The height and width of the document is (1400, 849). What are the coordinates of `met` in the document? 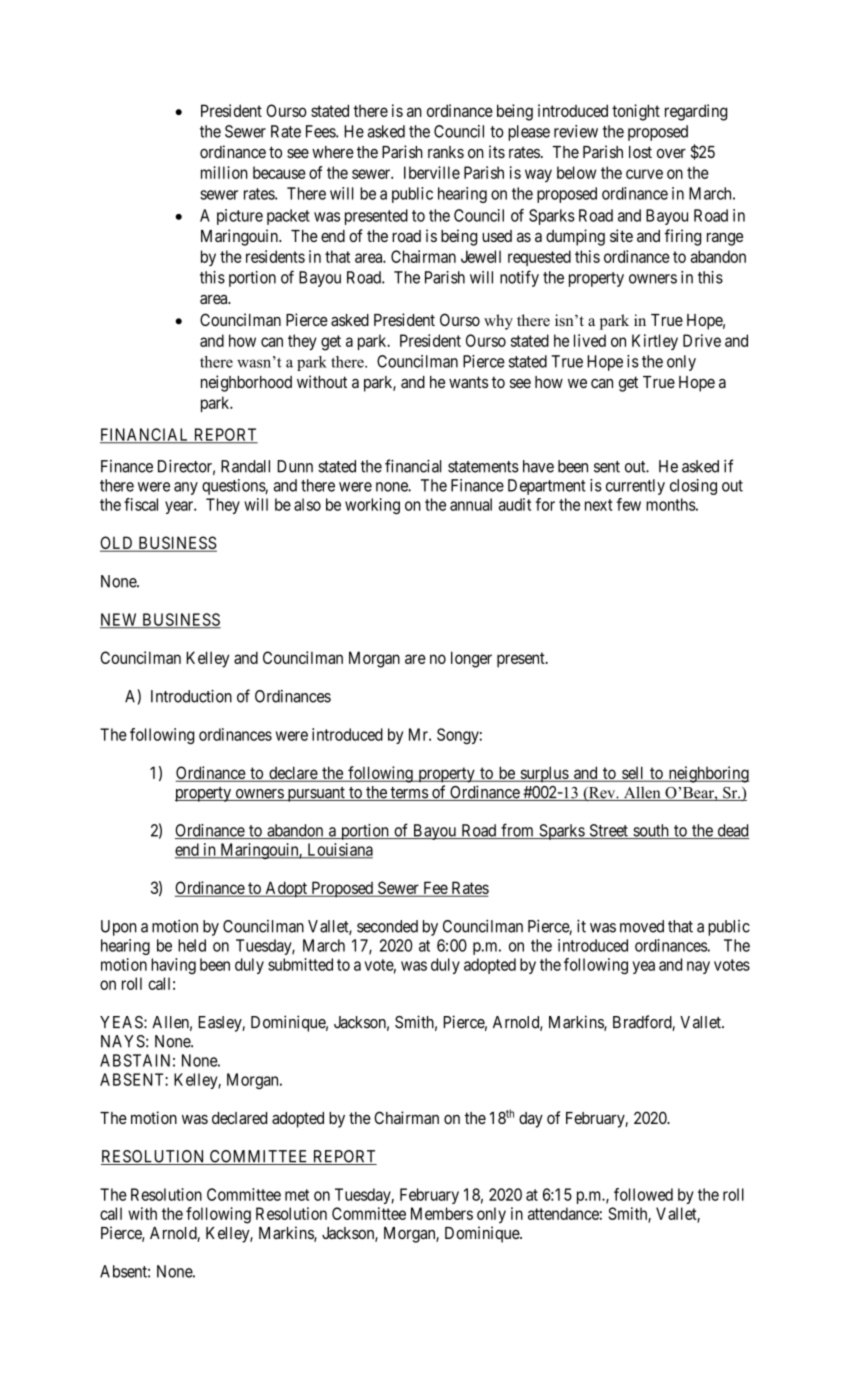 It's located at (297, 1195).
